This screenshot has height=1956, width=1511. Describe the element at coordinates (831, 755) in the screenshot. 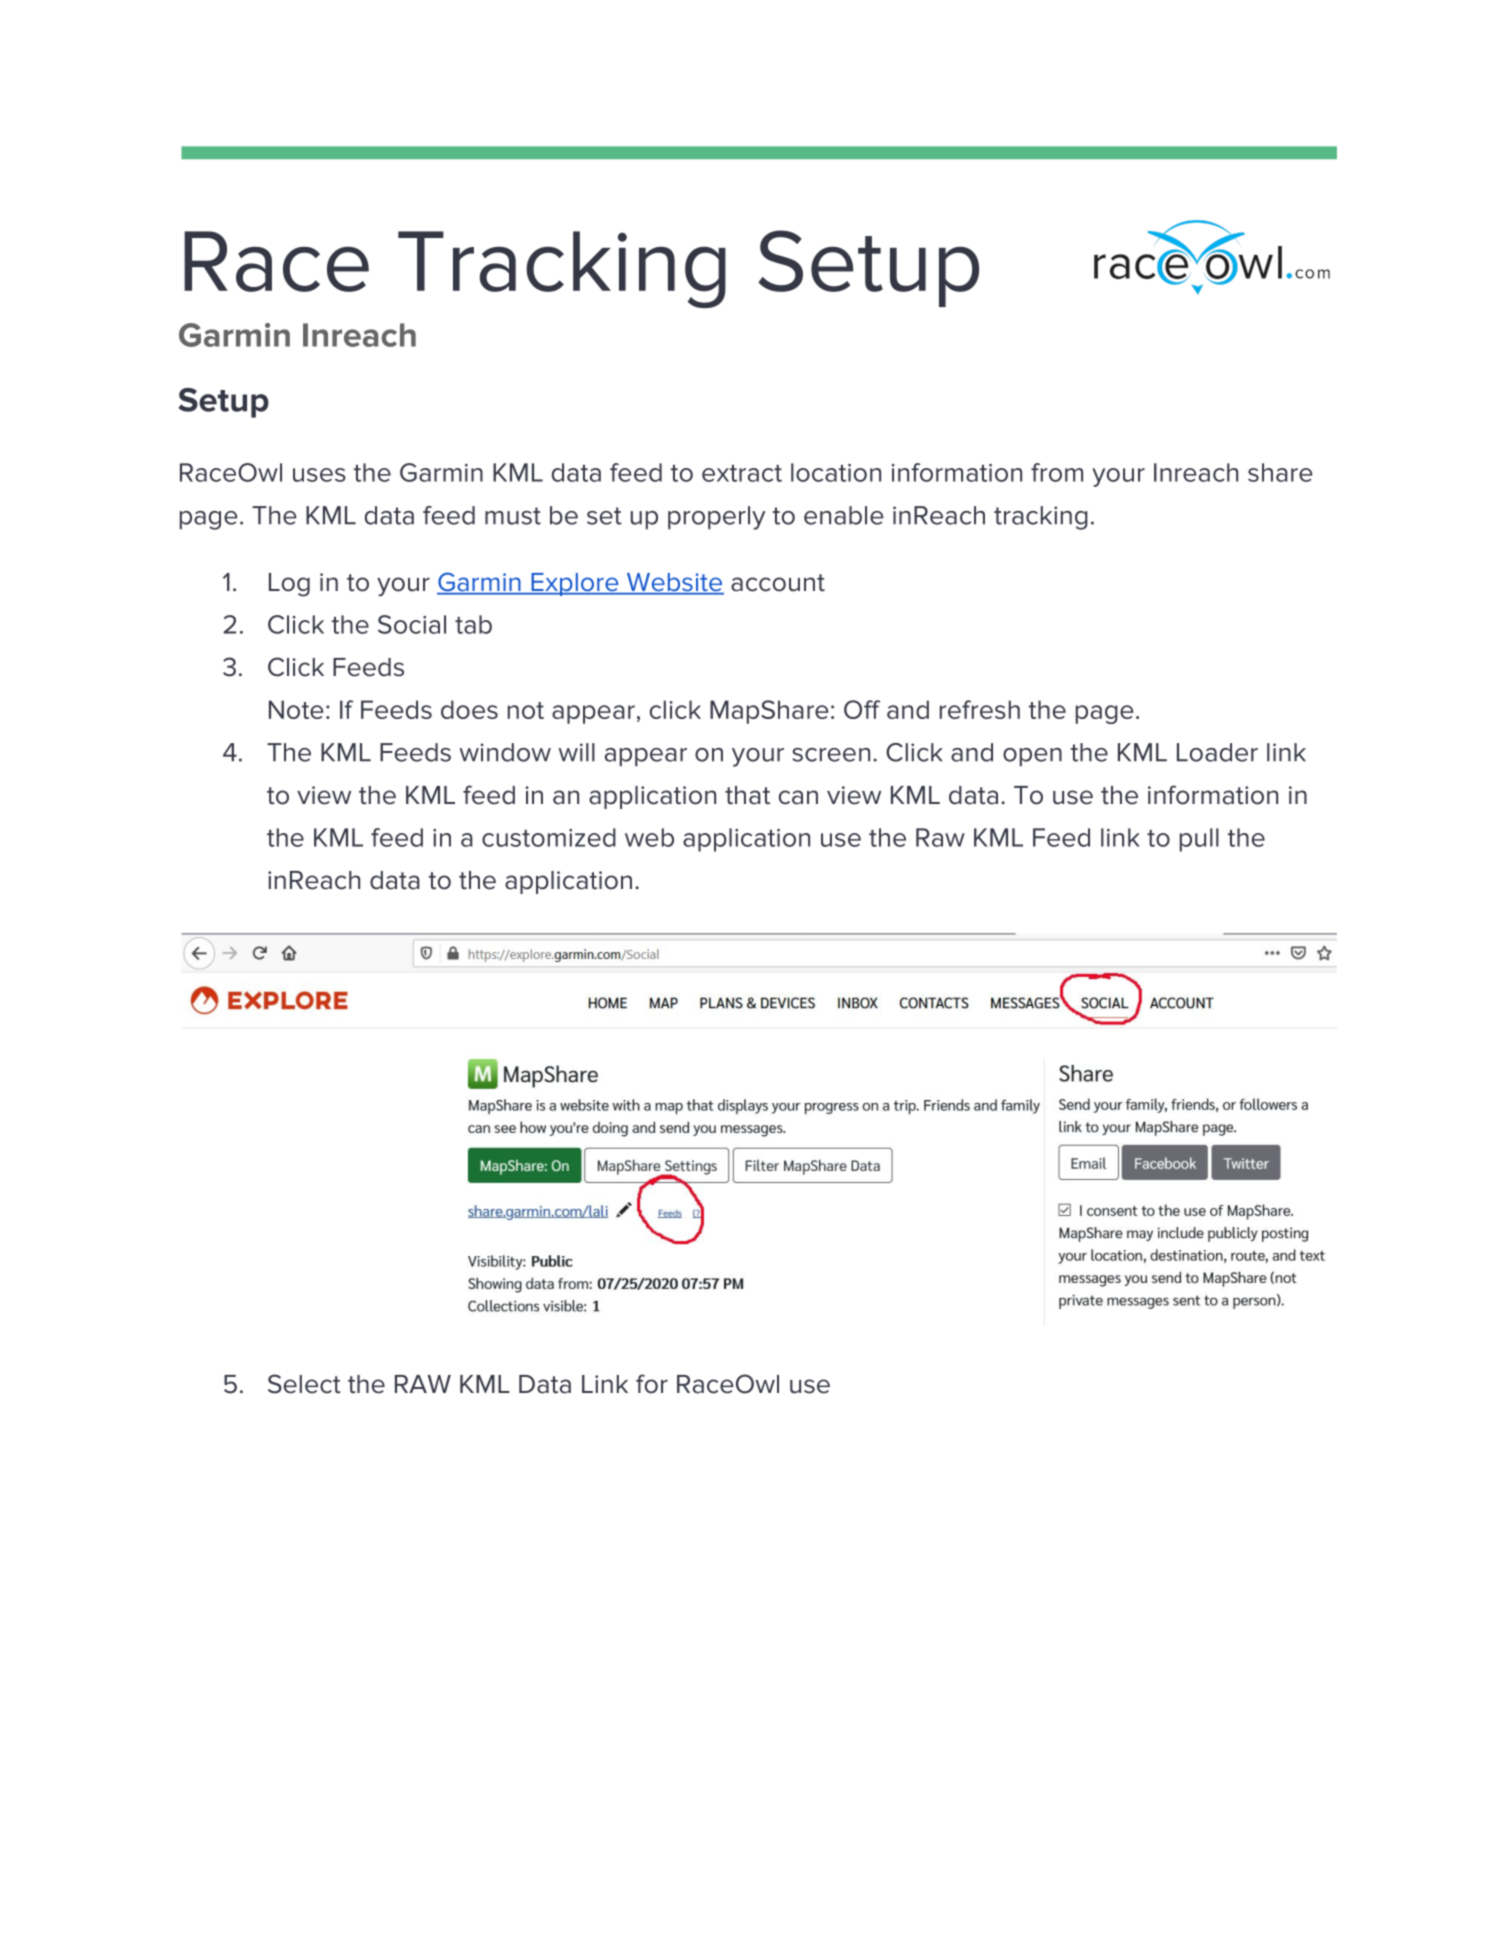

I see `screen` at that location.
